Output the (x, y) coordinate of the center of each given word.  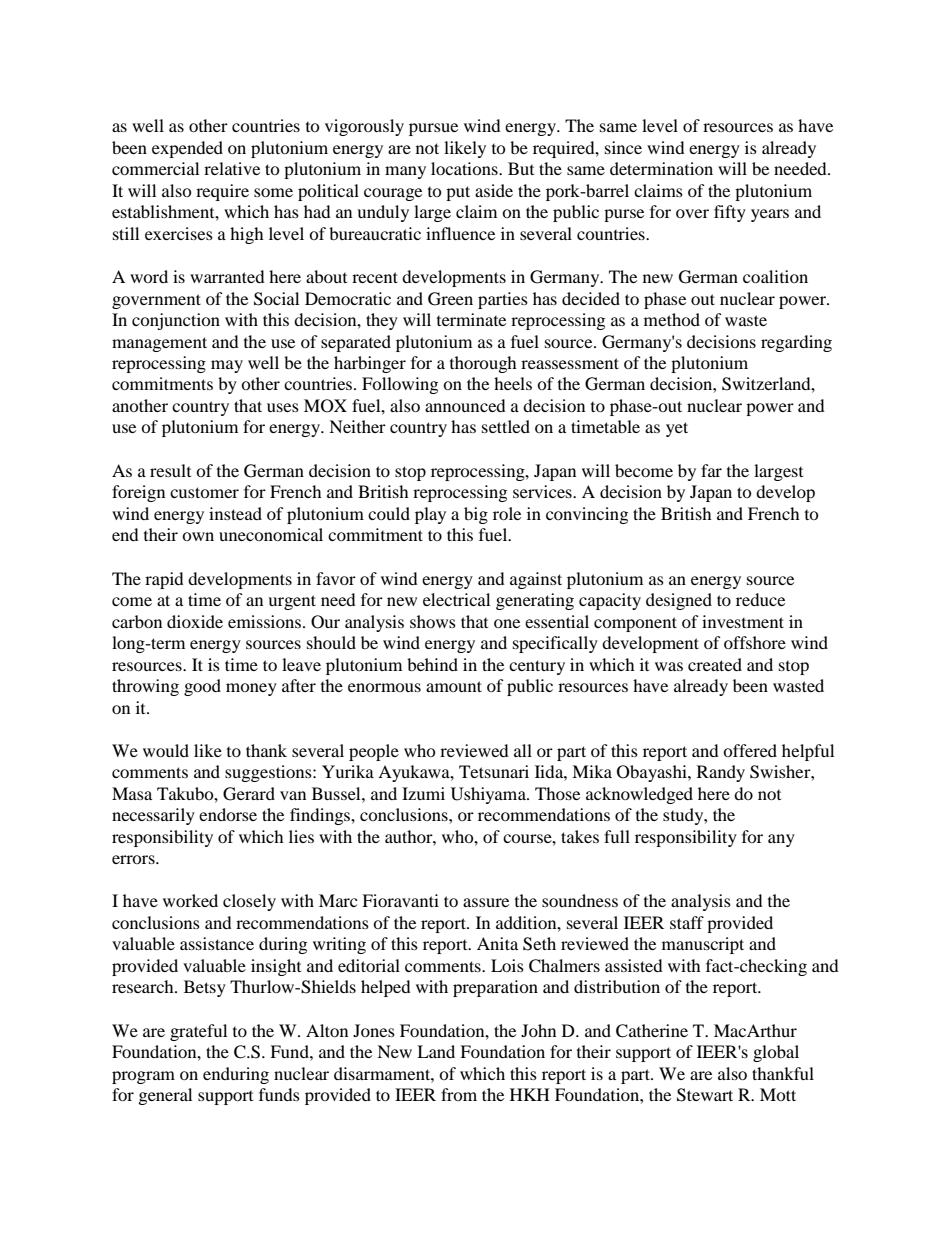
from (459, 1094)
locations (465, 168)
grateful (198, 1032)
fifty (730, 213)
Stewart (705, 1095)
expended (187, 149)
